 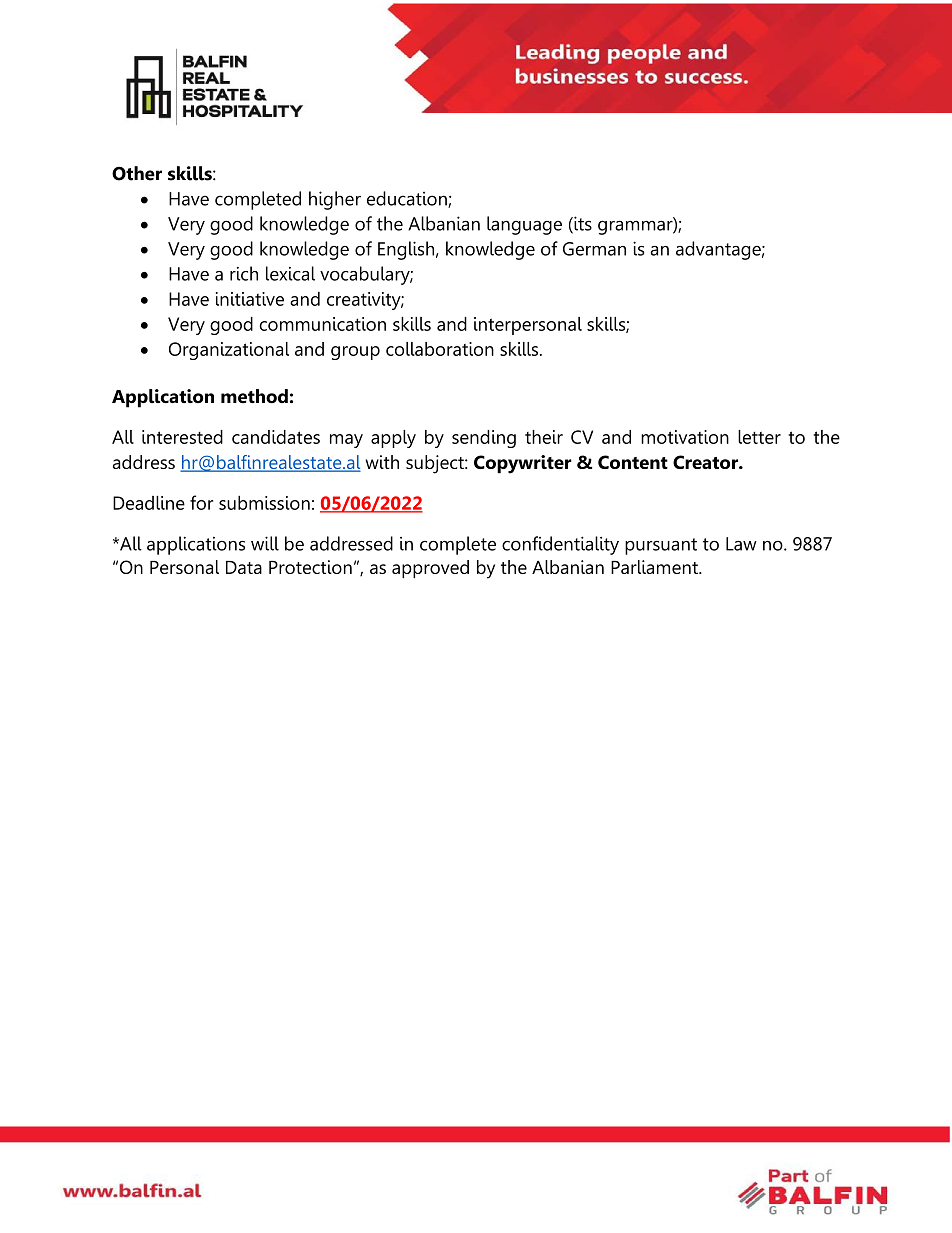 What do you see at coordinates (229, 351) in the image?
I see `Organizational` at bounding box center [229, 351].
